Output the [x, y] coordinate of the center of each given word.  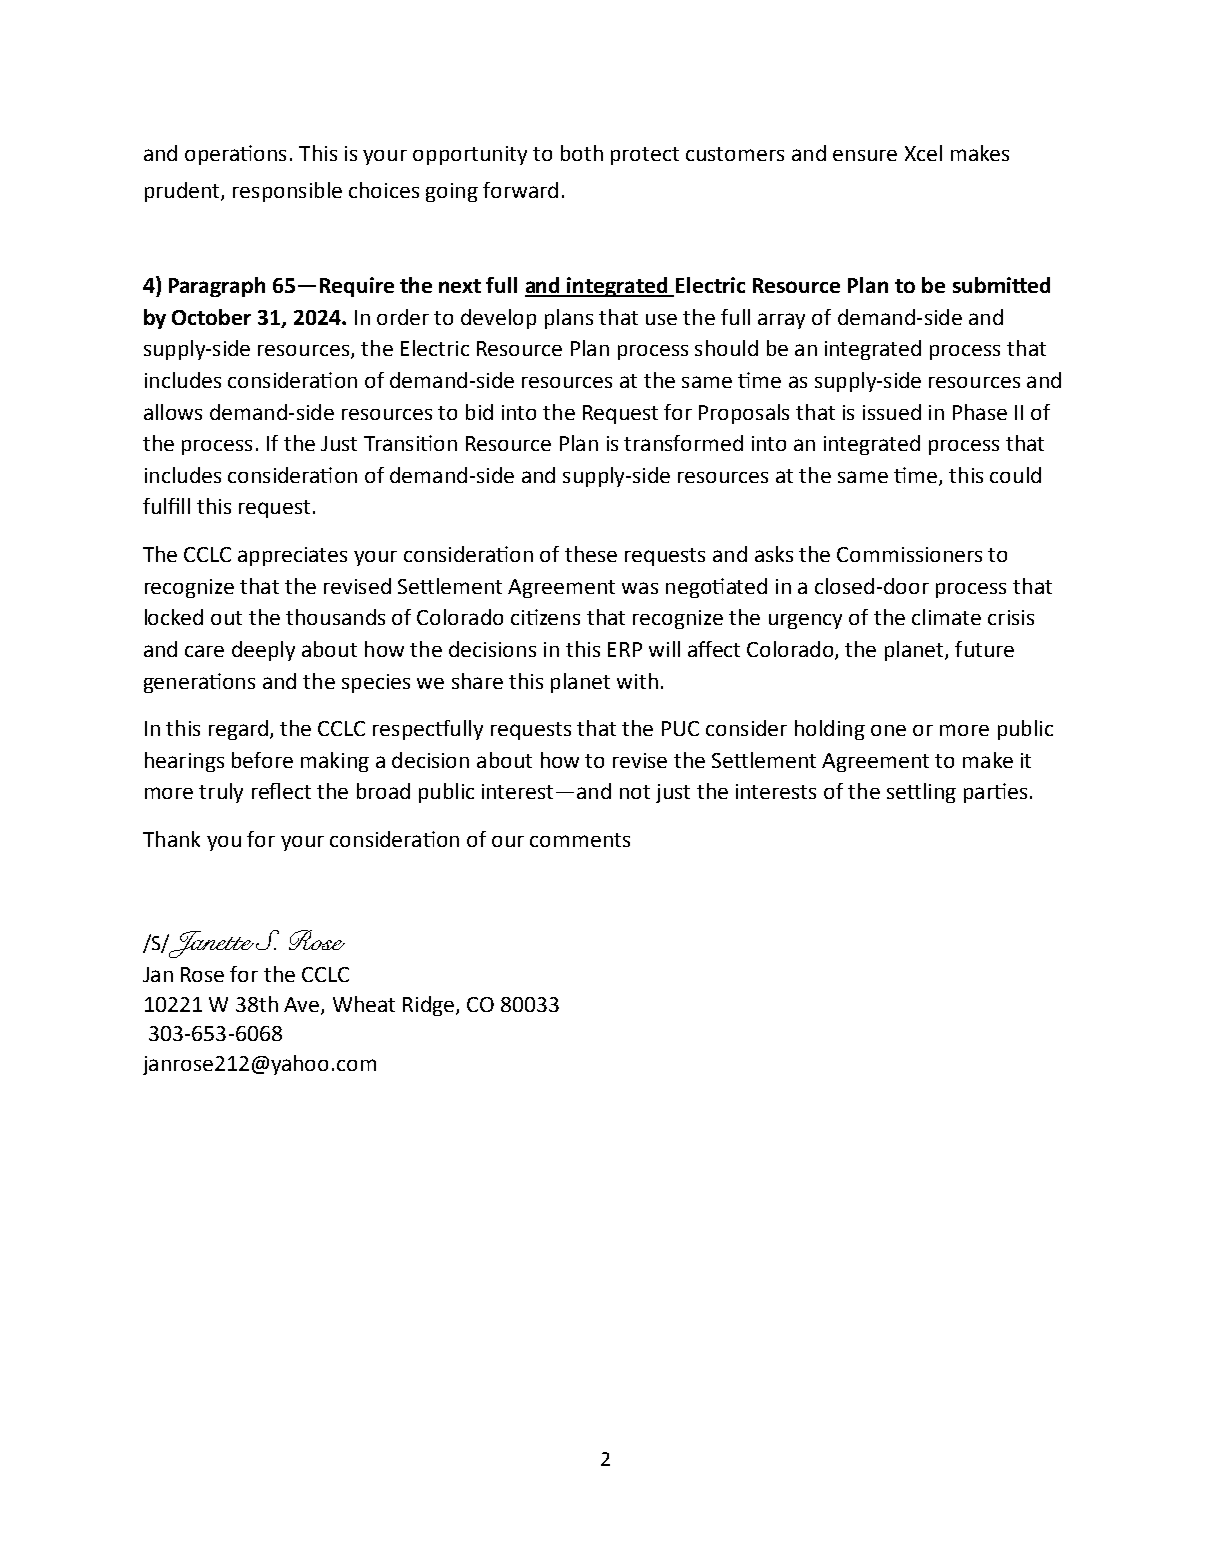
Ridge [428, 1006]
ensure [865, 155]
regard [238, 730]
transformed [683, 443]
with [637, 681]
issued [892, 412]
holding [830, 730]
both [582, 153]
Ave [303, 1005]
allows [173, 412]
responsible [287, 192]
